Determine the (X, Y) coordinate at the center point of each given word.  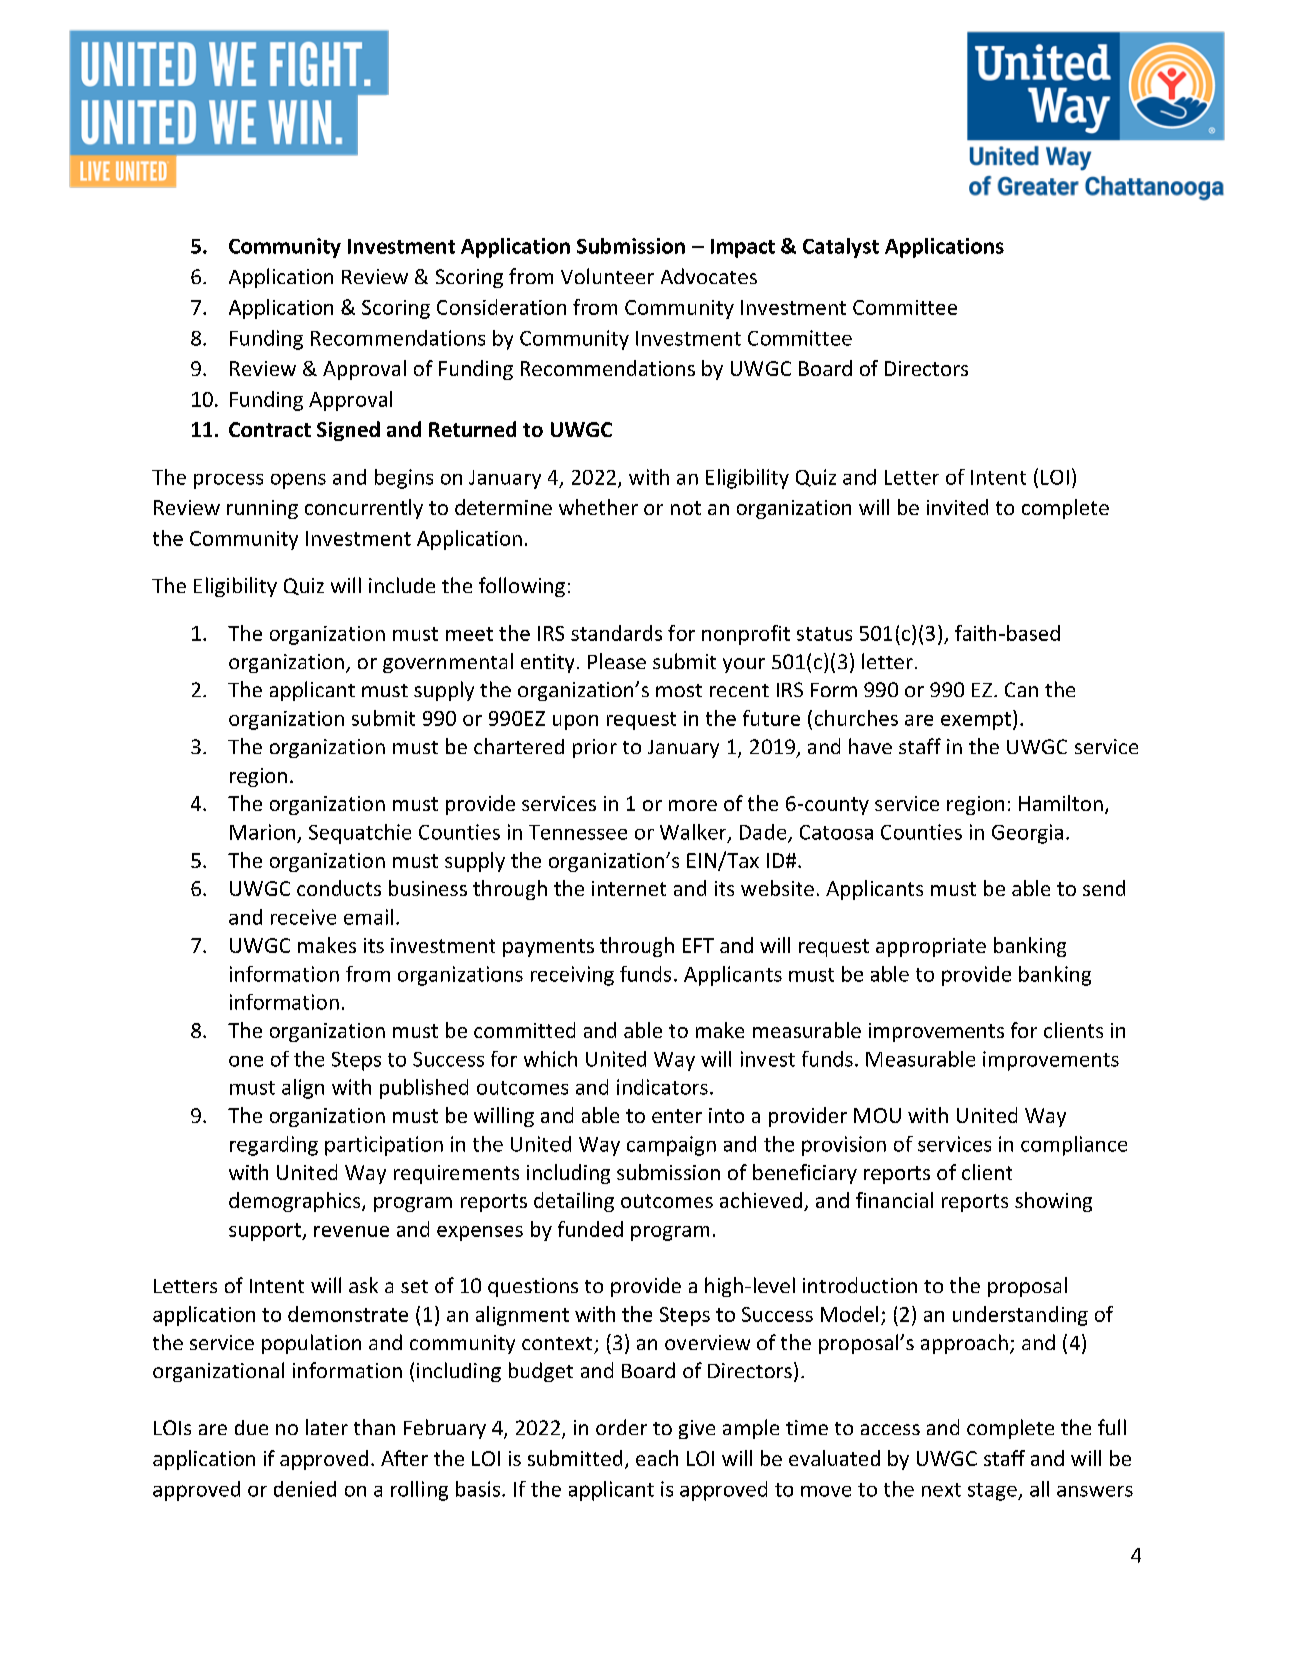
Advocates (709, 276)
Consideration (501, 307)
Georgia (1027, 834)
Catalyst (841, 248)
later (327, 1427)
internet (629, 888)
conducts (339, 888)
